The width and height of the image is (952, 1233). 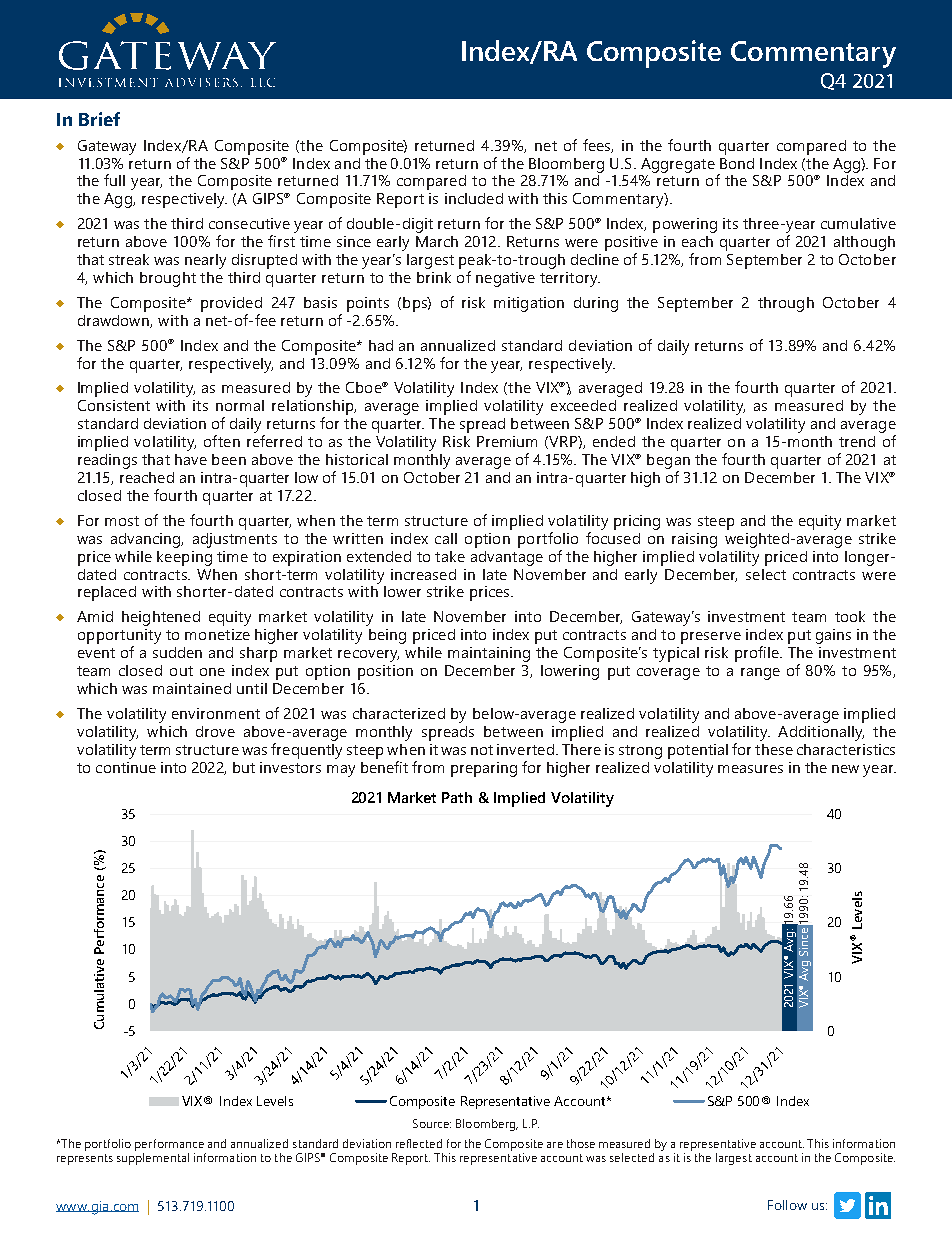 I want to click on call, so click(x=446, y=538).
